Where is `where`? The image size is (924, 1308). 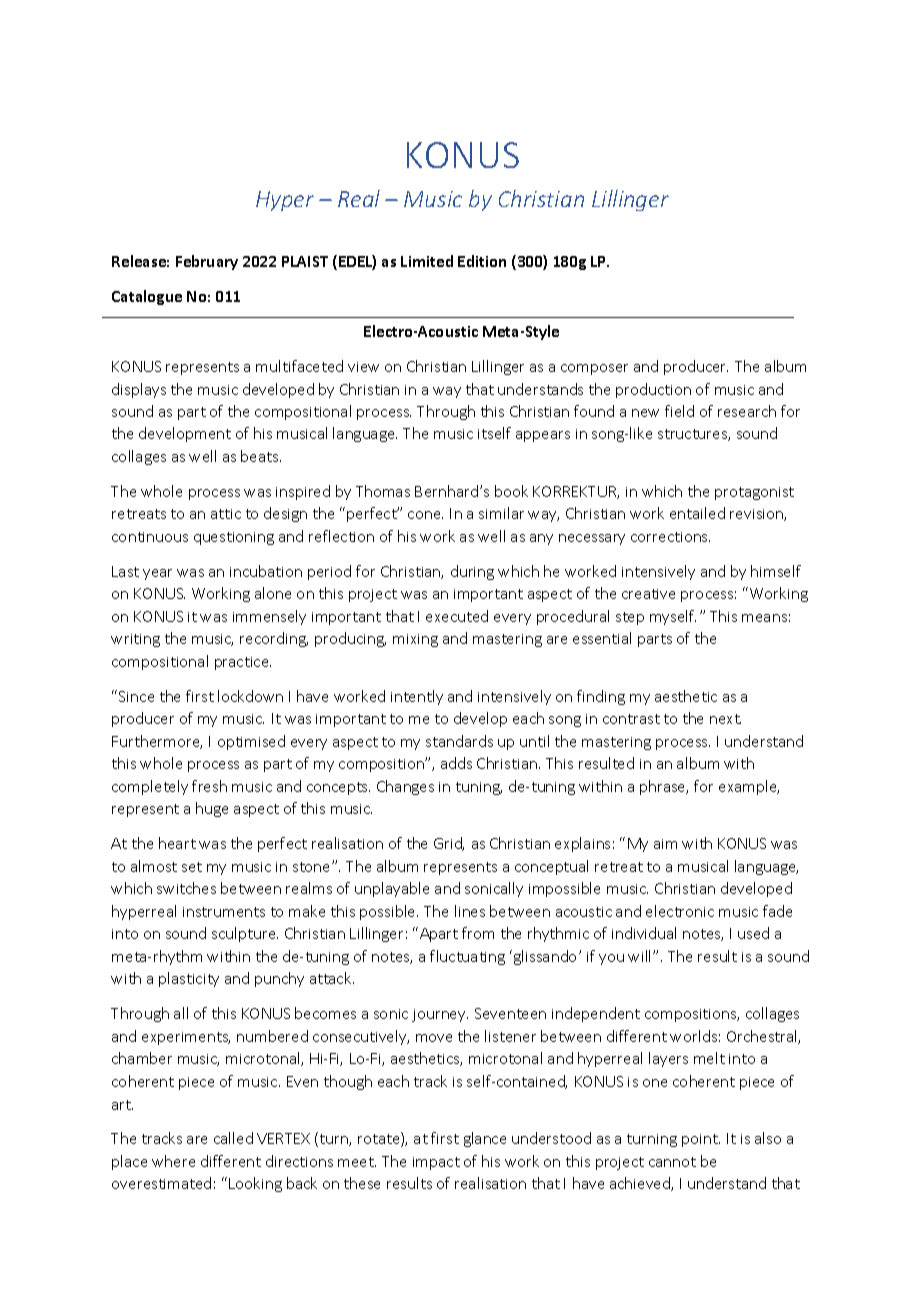
where is located at coordinates (173, 1161).
